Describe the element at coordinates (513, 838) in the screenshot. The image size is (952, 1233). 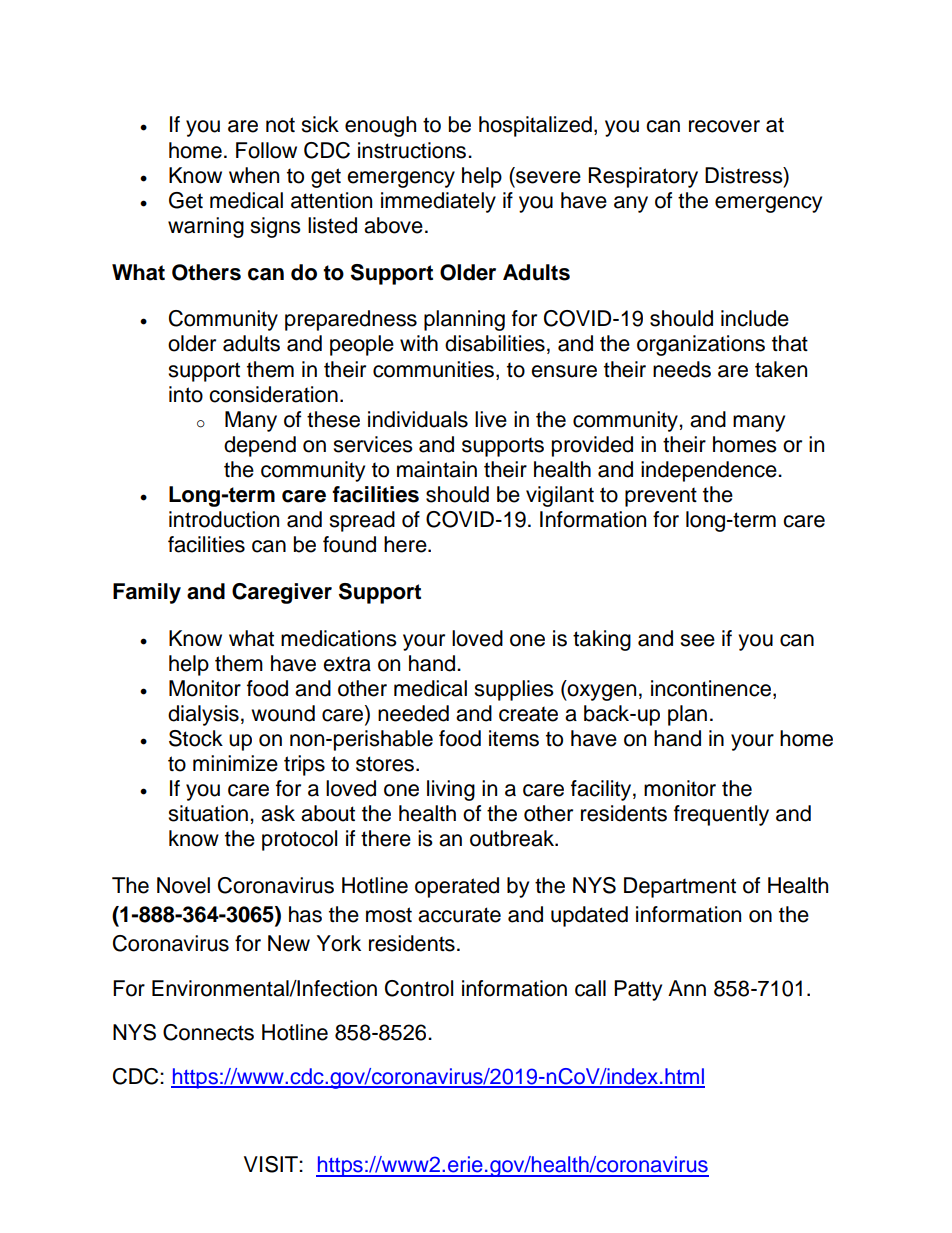
I see `outbreak` at that location.
